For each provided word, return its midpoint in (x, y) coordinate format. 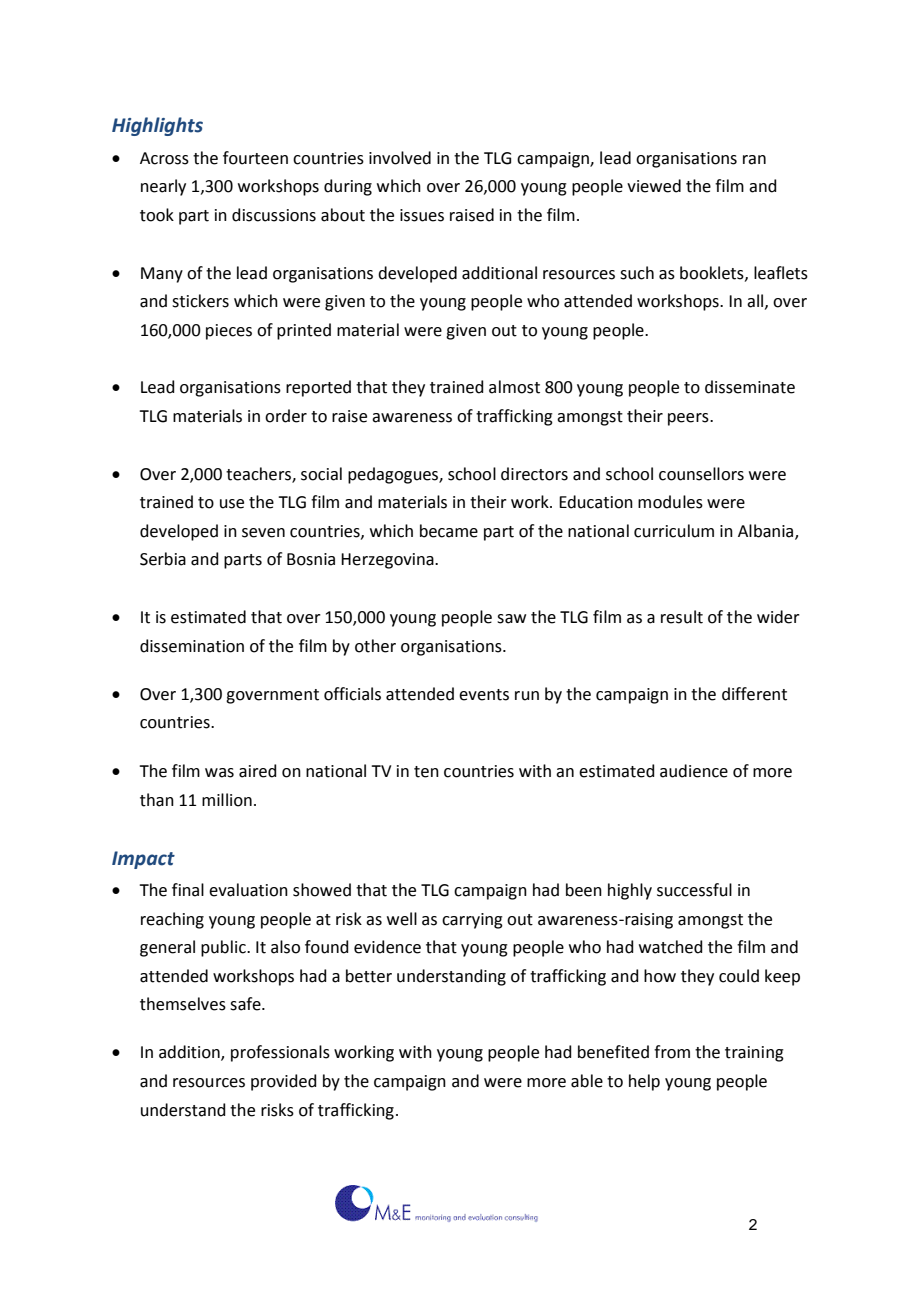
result (682, 617)
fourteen (255, 158)
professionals (280, 1053)
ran (754, 160)
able (587, 1081)
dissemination (192, 646)
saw (511, 619)
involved (400, 158)
